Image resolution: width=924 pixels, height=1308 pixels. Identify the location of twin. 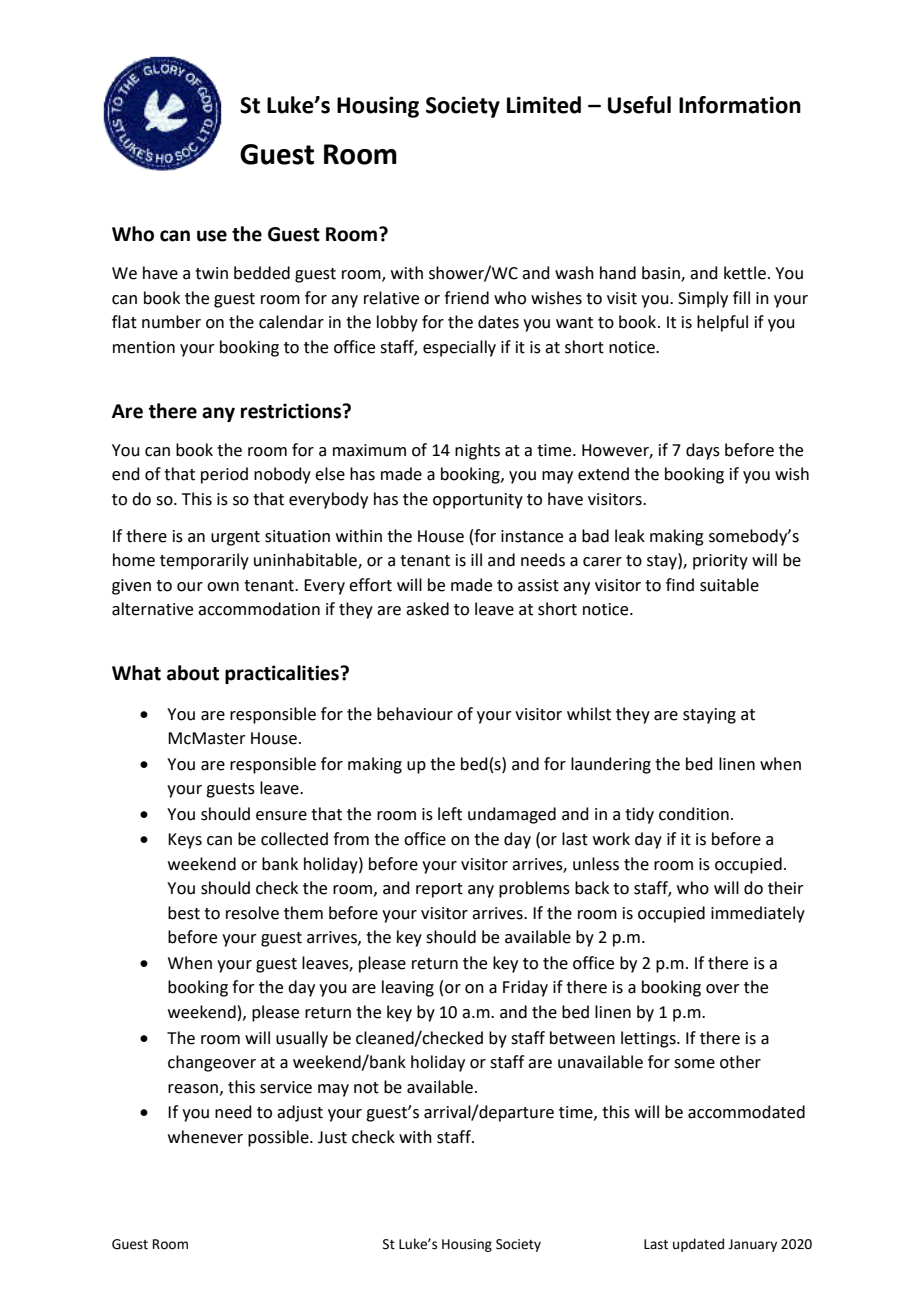
(211, 273).
